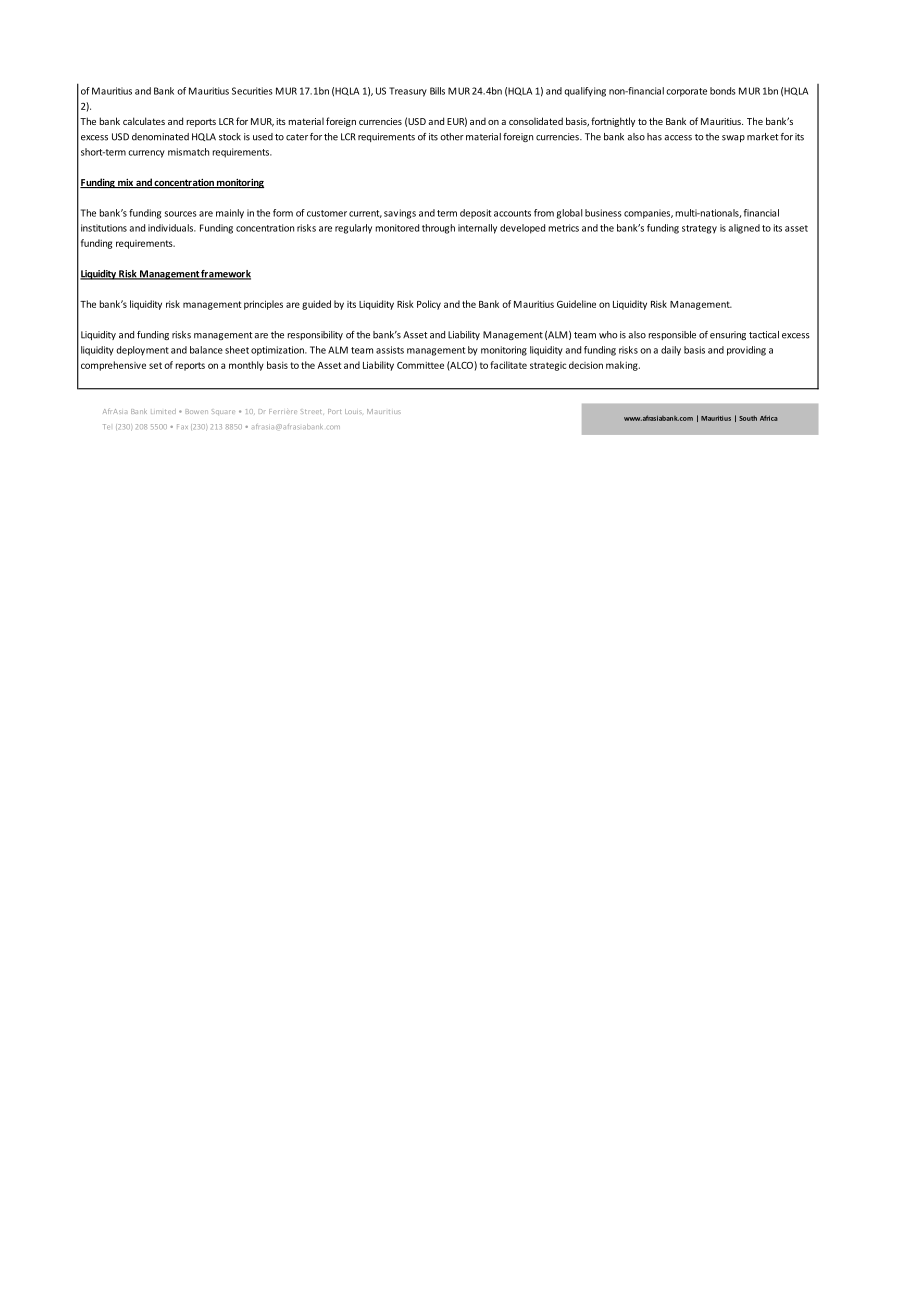 The image size is (924, 1308). Describe the element at coordinates (197, 412) in the image. I see `Bowen` at that location.
